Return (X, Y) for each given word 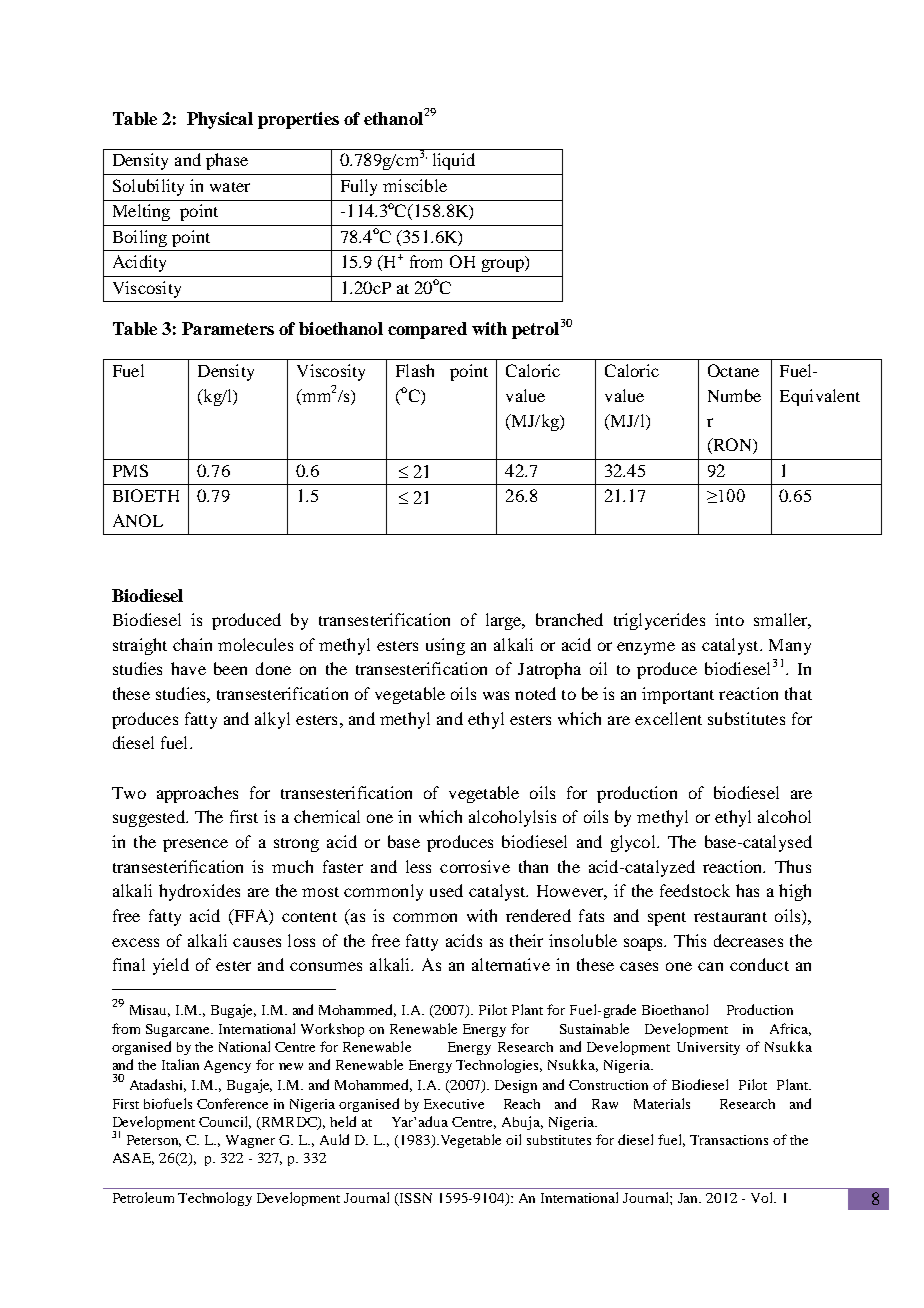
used (446, 890)
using (445, 646)
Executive (454, 1104)
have (188, 668)
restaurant (730, 917)
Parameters (228, 328)
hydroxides (199, 892)
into (729, 619)
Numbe (734, 395)
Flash (415, 370)
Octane (733, 370)
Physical (220, 120)
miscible (415, 185)
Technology (215, 1199)
